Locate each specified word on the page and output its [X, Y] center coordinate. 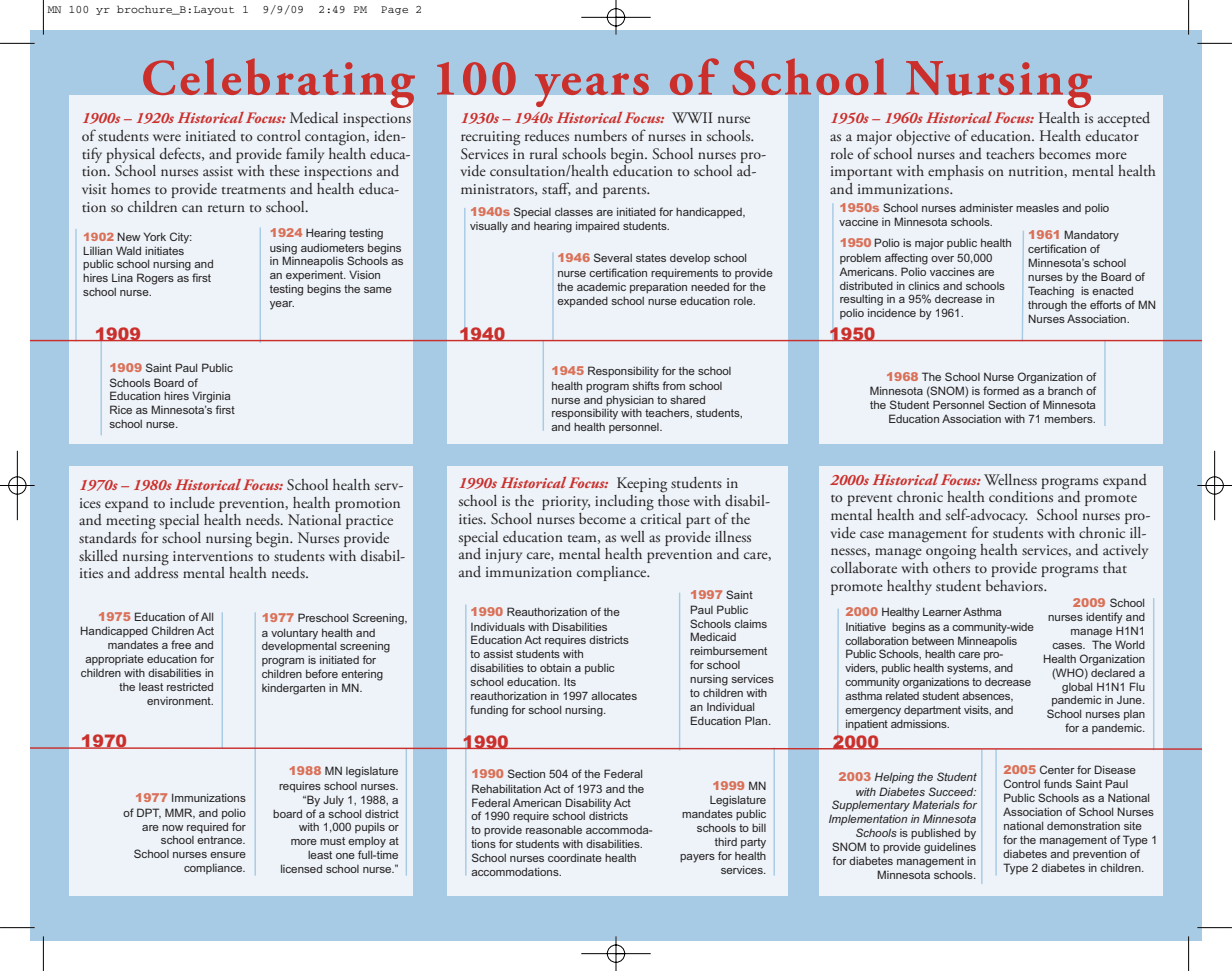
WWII [692, 117]
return [226, 208]
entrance [221, 840]
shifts [645, 385]
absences [987, 696]
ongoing [951, 552]
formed [1001, 390]
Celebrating [279, 83]
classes [574, 211]
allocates [614, 695]
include [192, 503]
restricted [190, 686]
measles [1037, 207]
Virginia [211, 397]
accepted [1124, 119]
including [624, 503]
